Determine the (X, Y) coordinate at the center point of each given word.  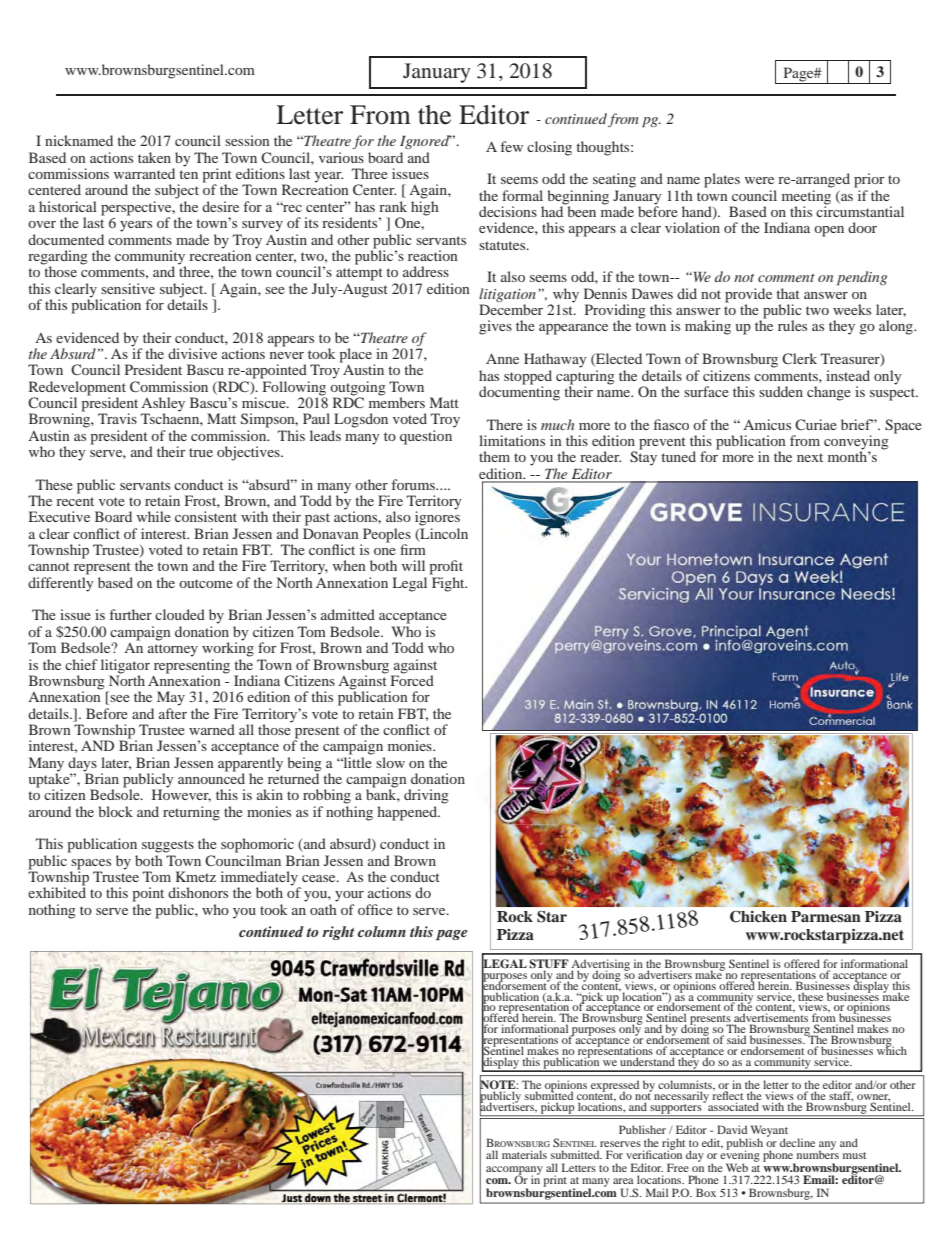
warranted (144, 173)
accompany (514, 1171)
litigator (125, 666)
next (810, 457)
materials (524, 1154)
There (505, 424)
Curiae (816, 424)
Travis (117, 418)
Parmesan (826, 916)
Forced (412, 679)
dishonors (198, 892)
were (759, 180)
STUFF (549, 965)
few (512, 146)
